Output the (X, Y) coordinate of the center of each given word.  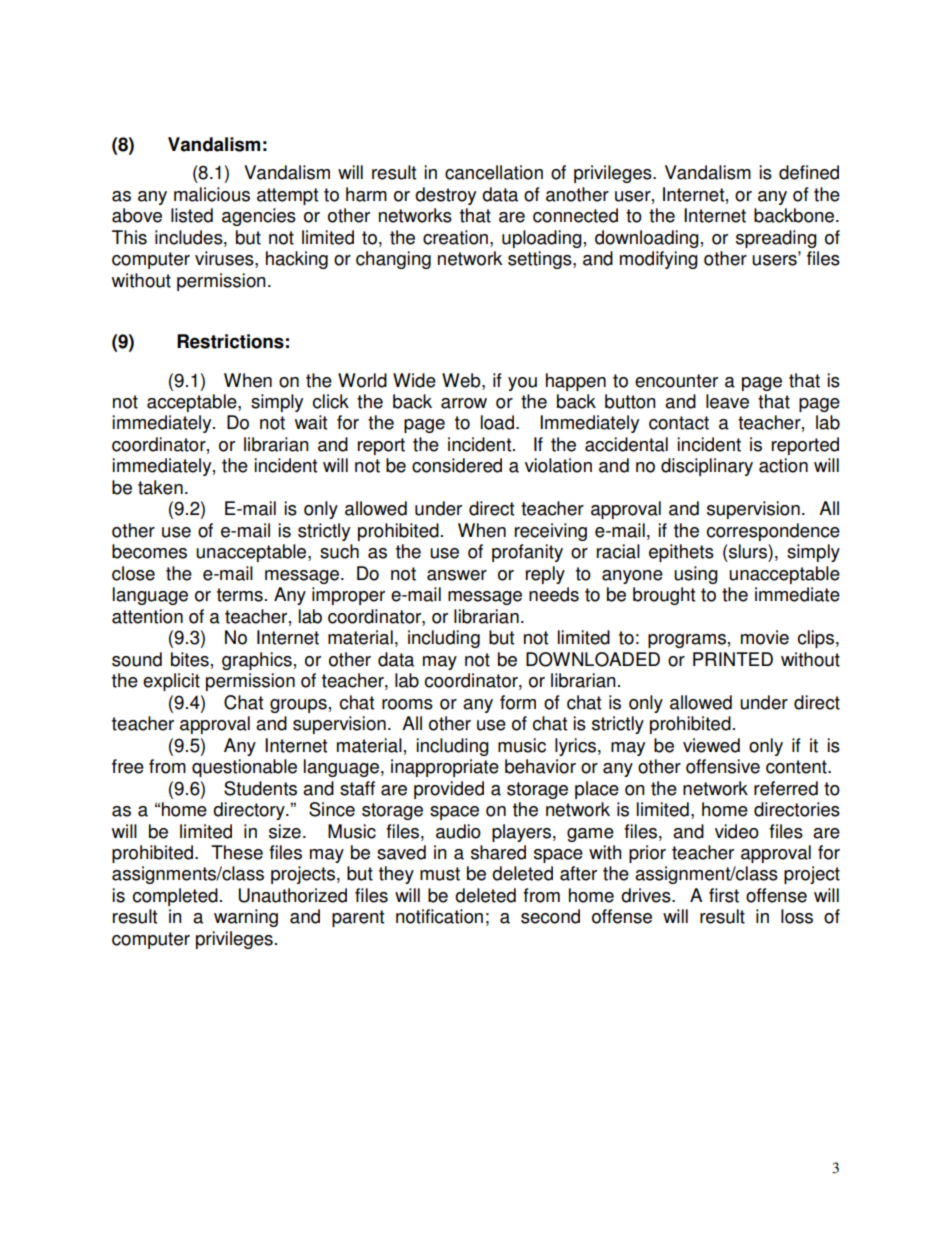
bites (190, 659)
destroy (445, 196)
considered (457, 465)
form (518, 702)
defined (809, 172)
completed (175, 897)
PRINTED (733, 659)
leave (727, 401)
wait (311, 422)
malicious (212, 194)
